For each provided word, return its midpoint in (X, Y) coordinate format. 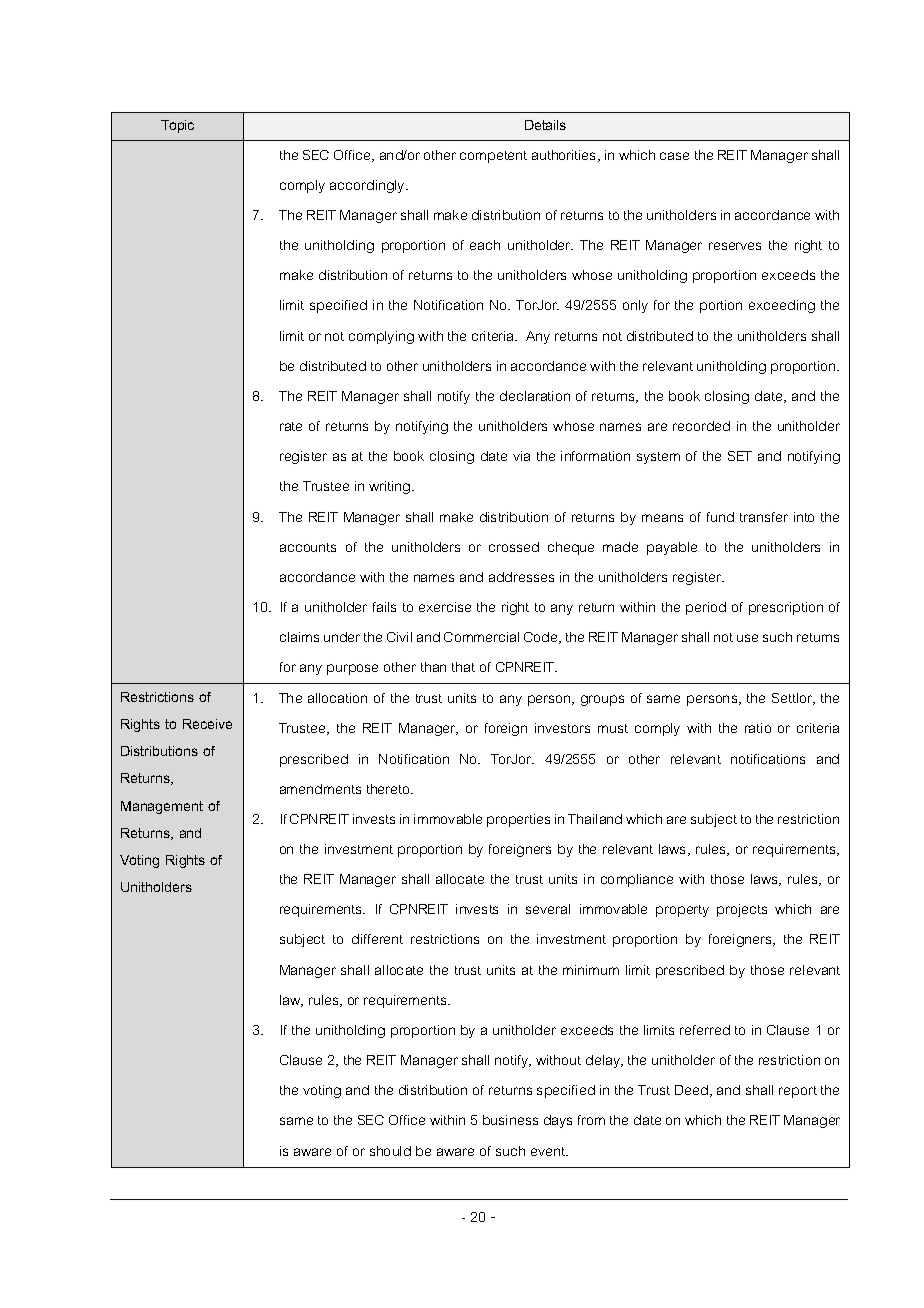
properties (518, 820)
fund (720, 517)
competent (493, 157)
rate (291, 426)
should (390, 1151)
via (521, 456)
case (674, 156)
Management (162, 807)
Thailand (595, 819)
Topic (177, 126)
